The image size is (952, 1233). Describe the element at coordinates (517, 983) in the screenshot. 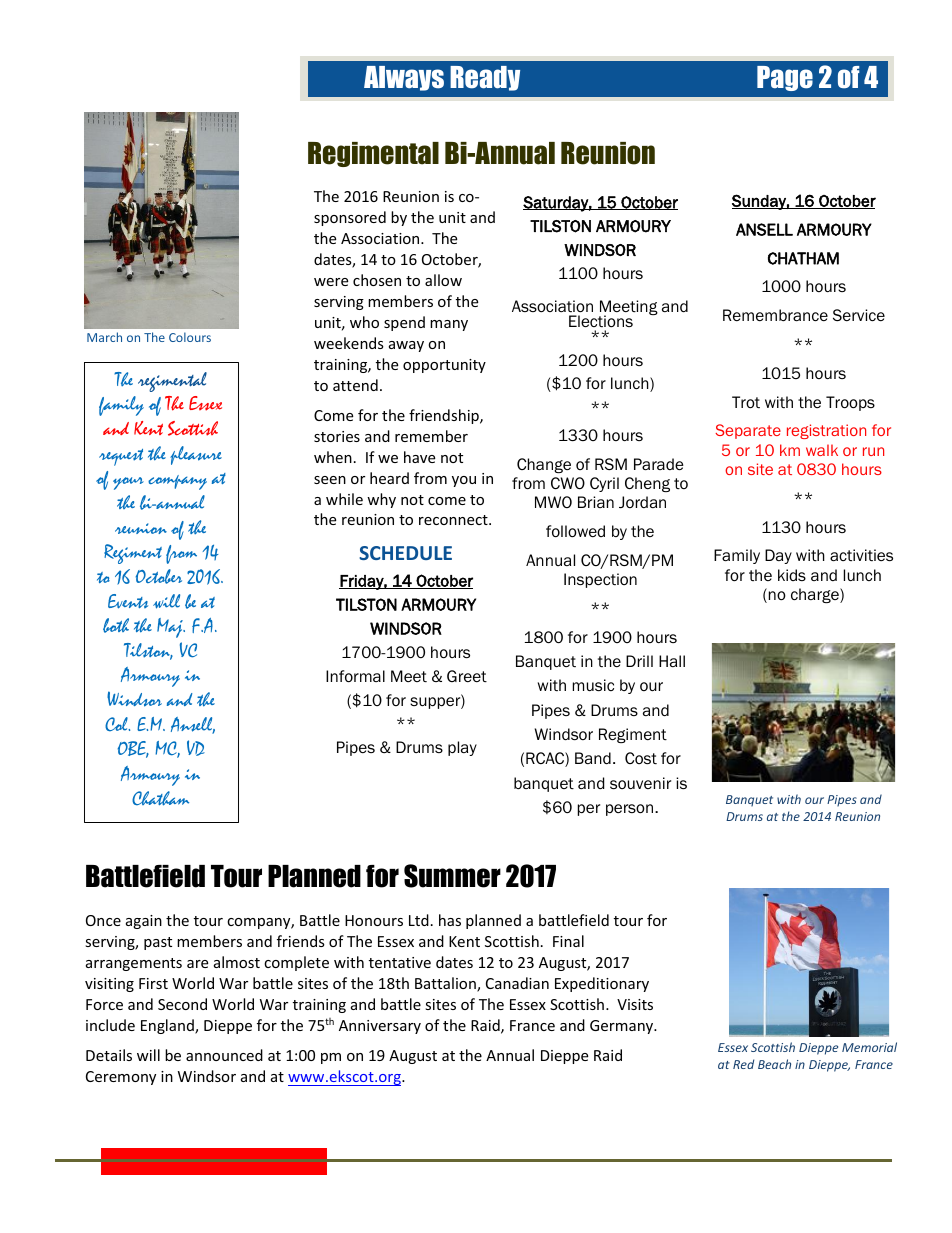

I see `Canadian` at that location.
